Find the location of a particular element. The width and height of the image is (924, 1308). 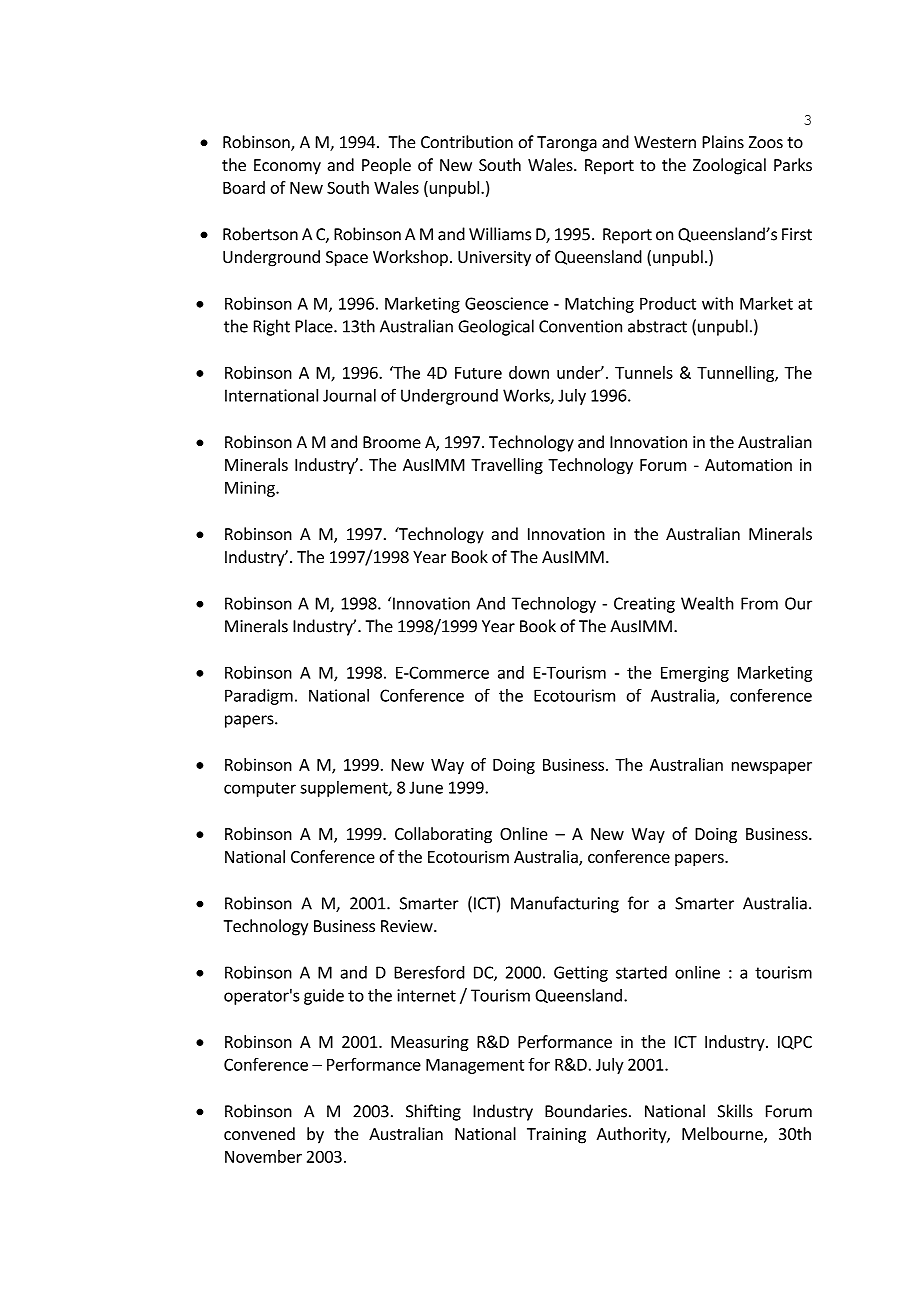

Mining is located at coordinates (251, 489).
